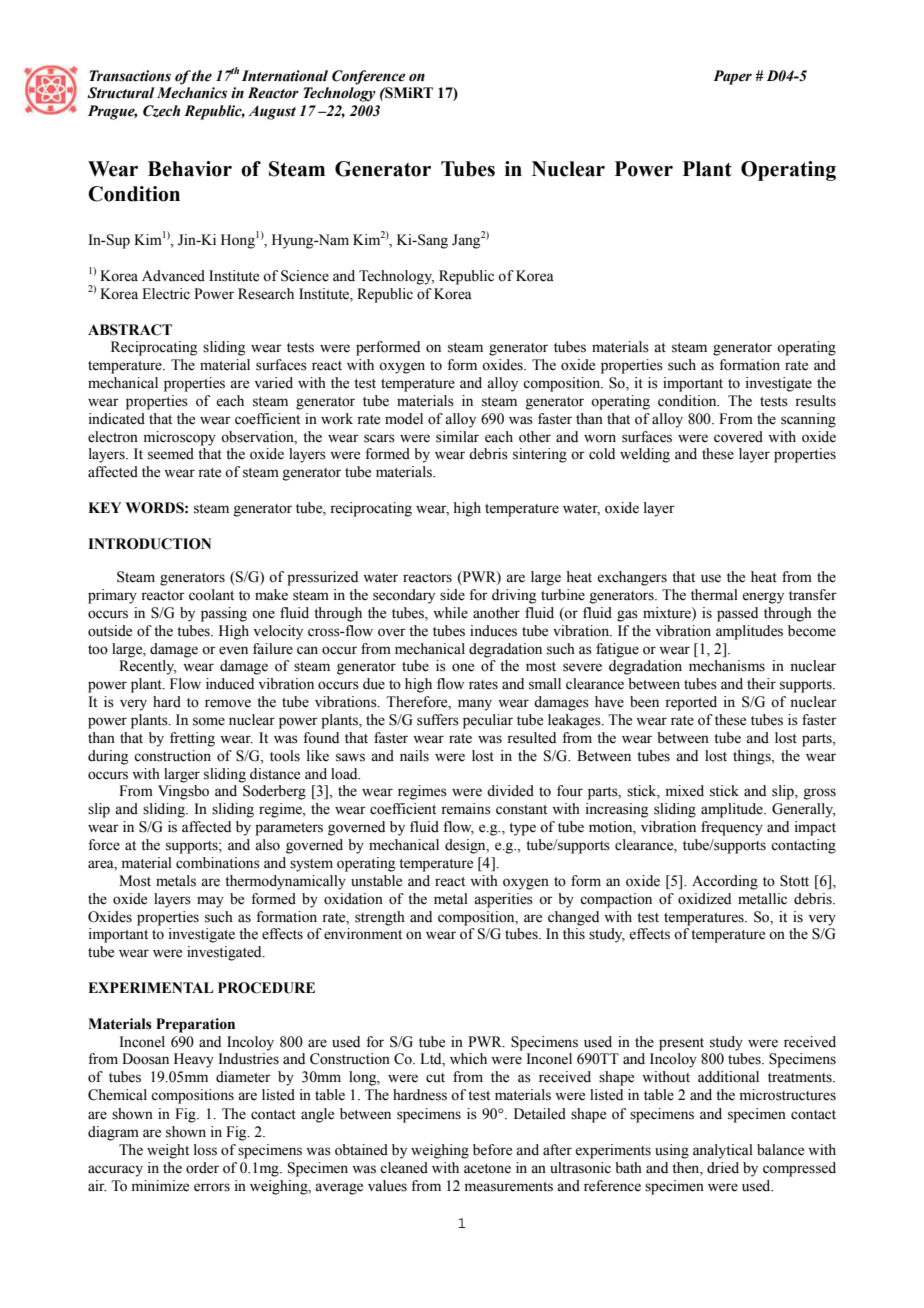 This screenshot has width=924, height=1308. I want to click on similar, so click(457, 437).
